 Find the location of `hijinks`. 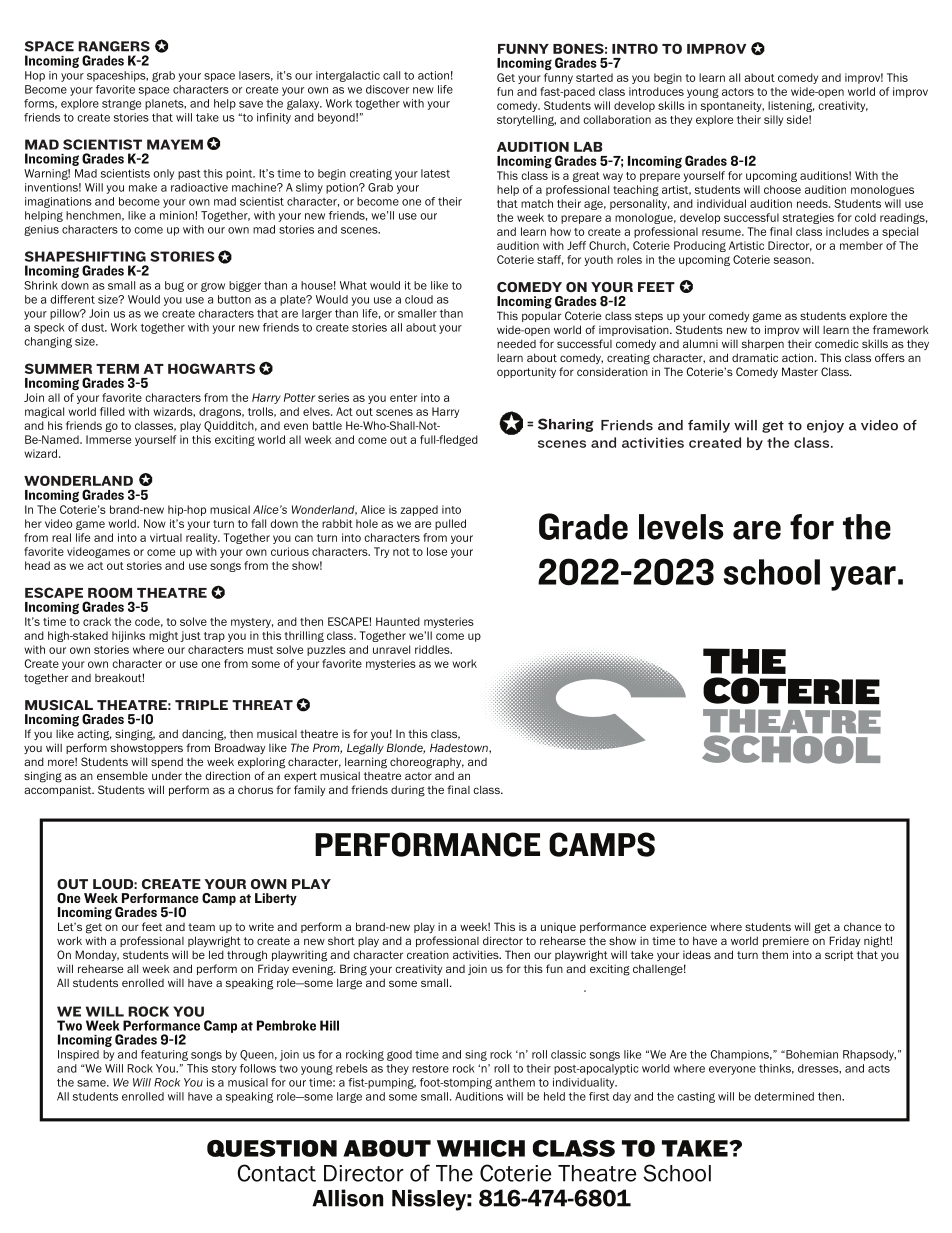

hijinks is located at coordinates (128, 636).
